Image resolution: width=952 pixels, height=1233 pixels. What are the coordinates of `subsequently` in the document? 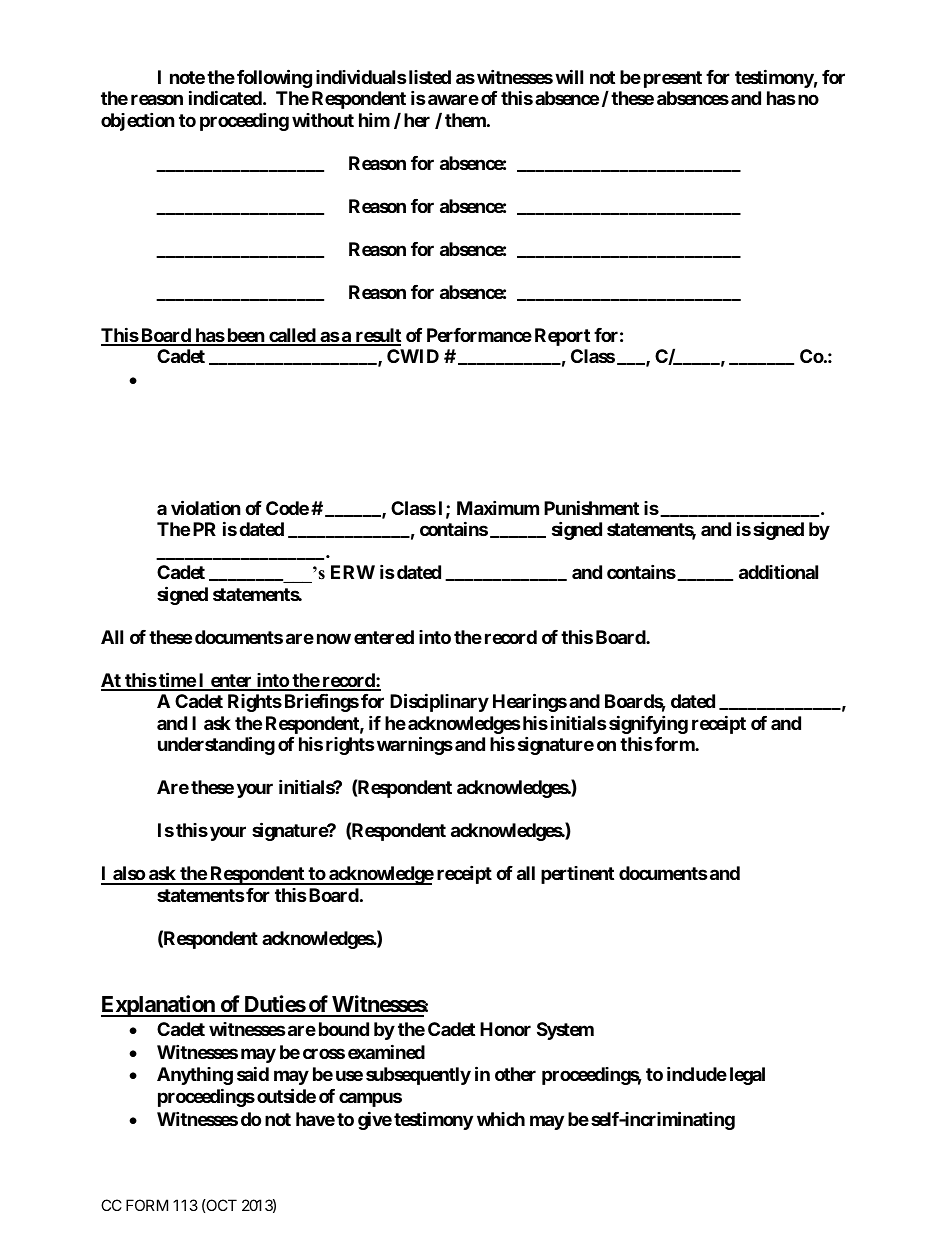 It's located at (418, 1076).
